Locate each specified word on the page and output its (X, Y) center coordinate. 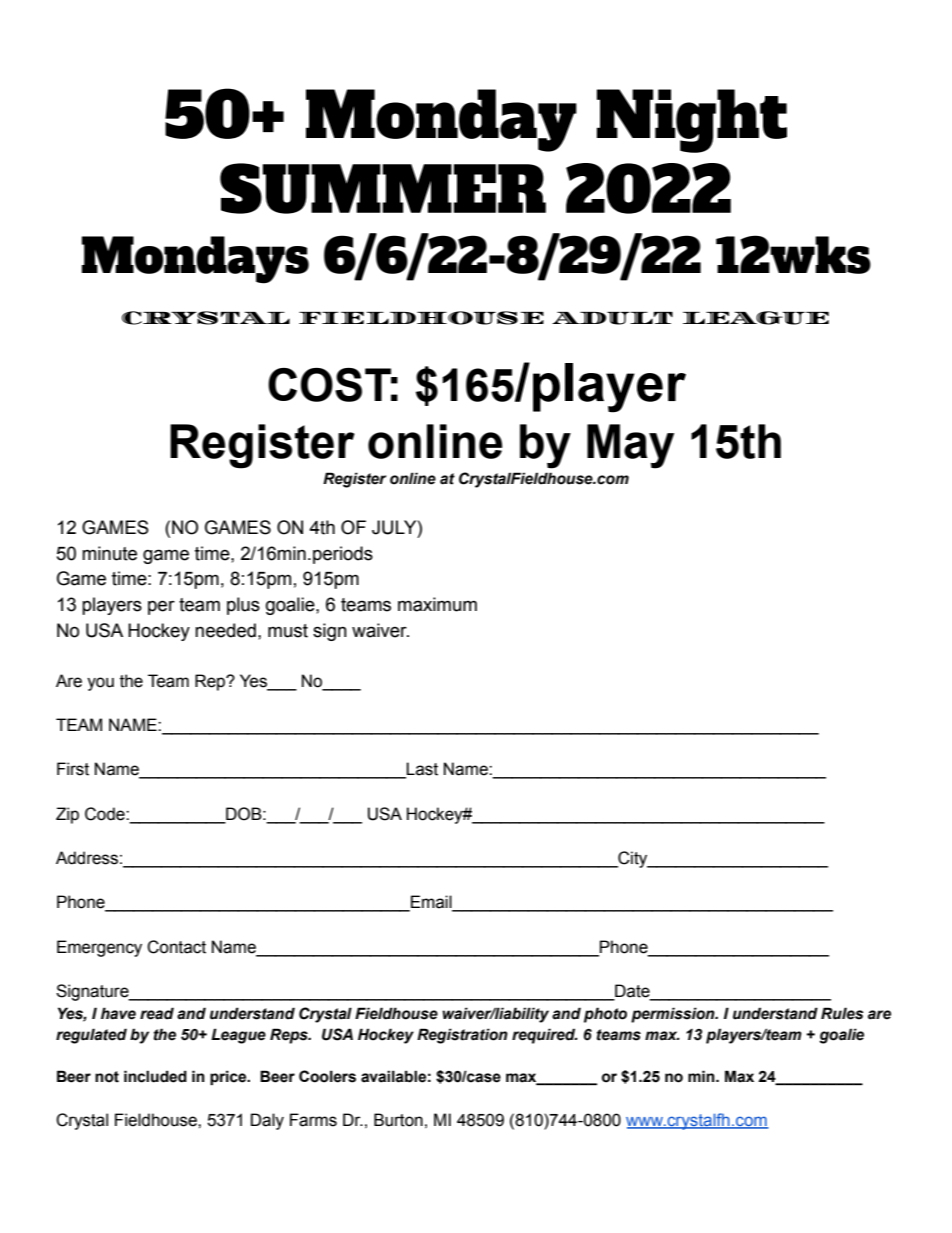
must (288, 631)
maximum (437, 604)
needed (225, 630)
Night (692, 121)
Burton (398, 1120)
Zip (67, 815)
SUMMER (383, 188)
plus (243, 606)
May (630, 446)
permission (674, 1015)
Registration (462, 1036)
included (155, 1076)
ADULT (612, 318)
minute (109, 553)
